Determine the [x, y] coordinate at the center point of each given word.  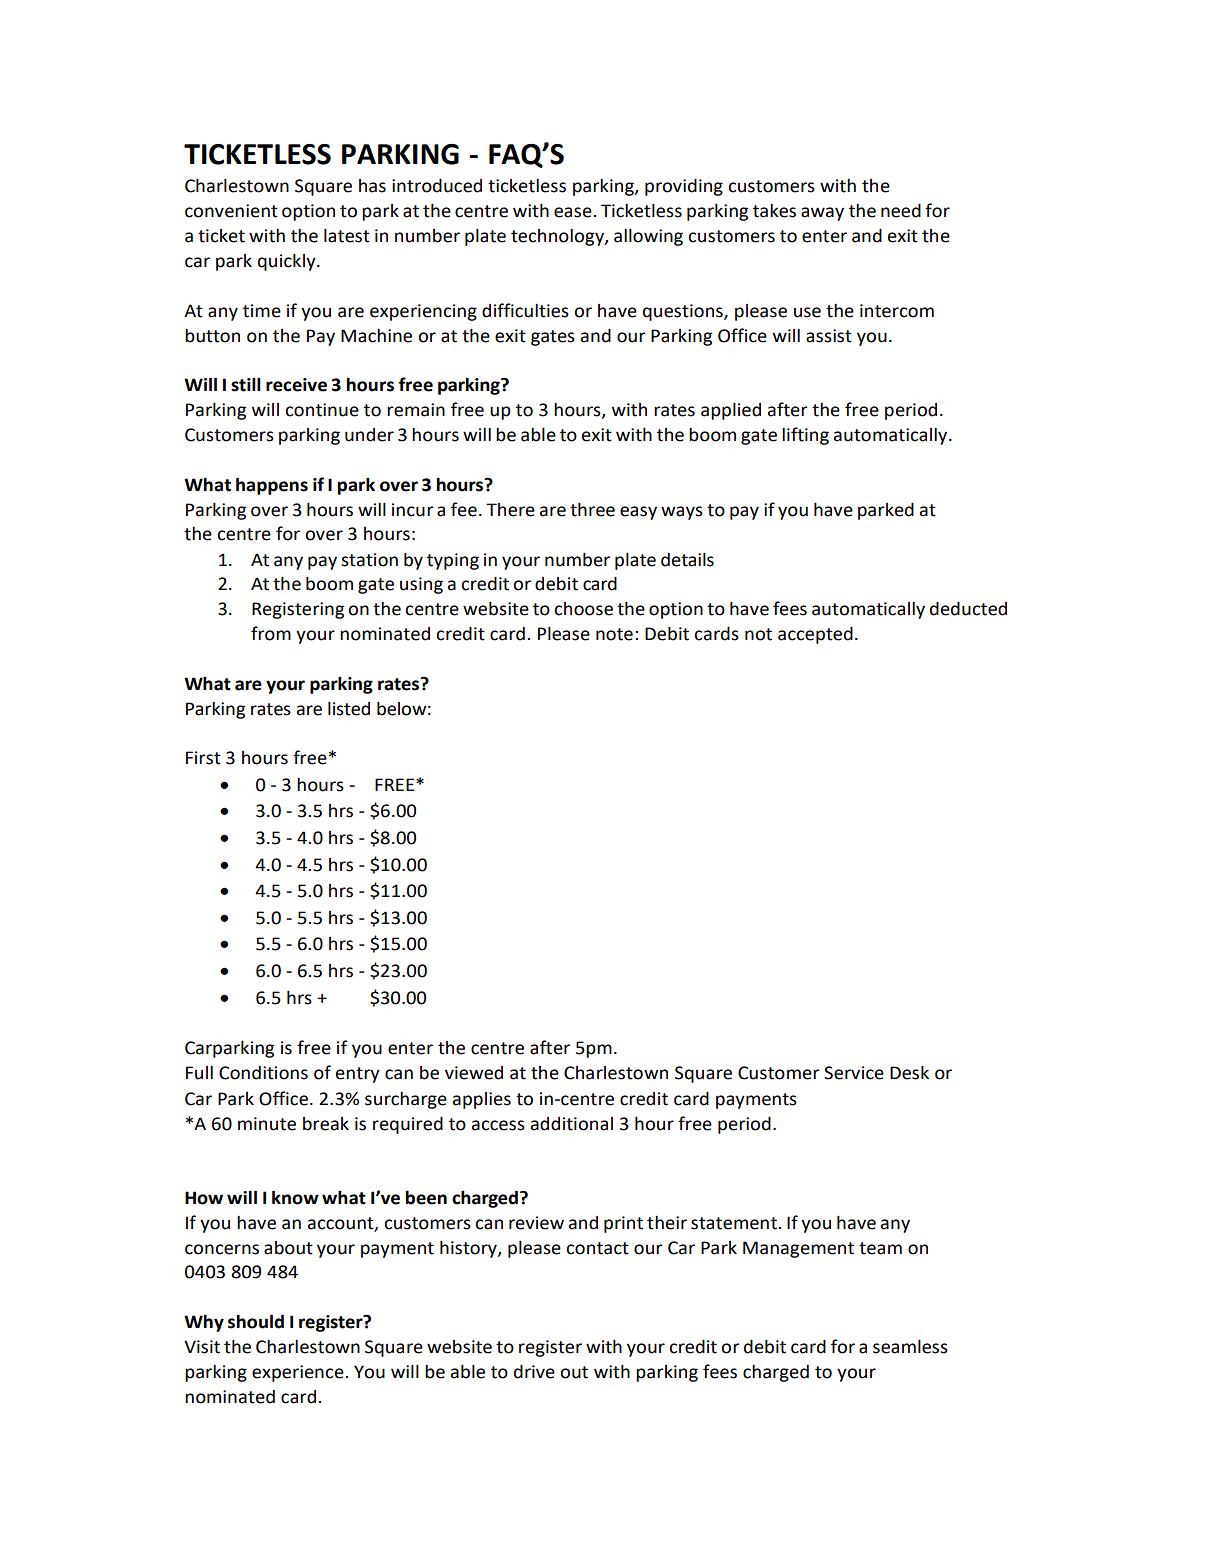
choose [583, 609]
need [901, 211]
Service [854, 1073]
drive [534, 1372]
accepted [815, 635]
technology [558, 237]
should [256, 1321]
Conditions [263, 1073]
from [271, 633]
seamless [910, 1347]
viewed [474, 1073]
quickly [288, 262]
